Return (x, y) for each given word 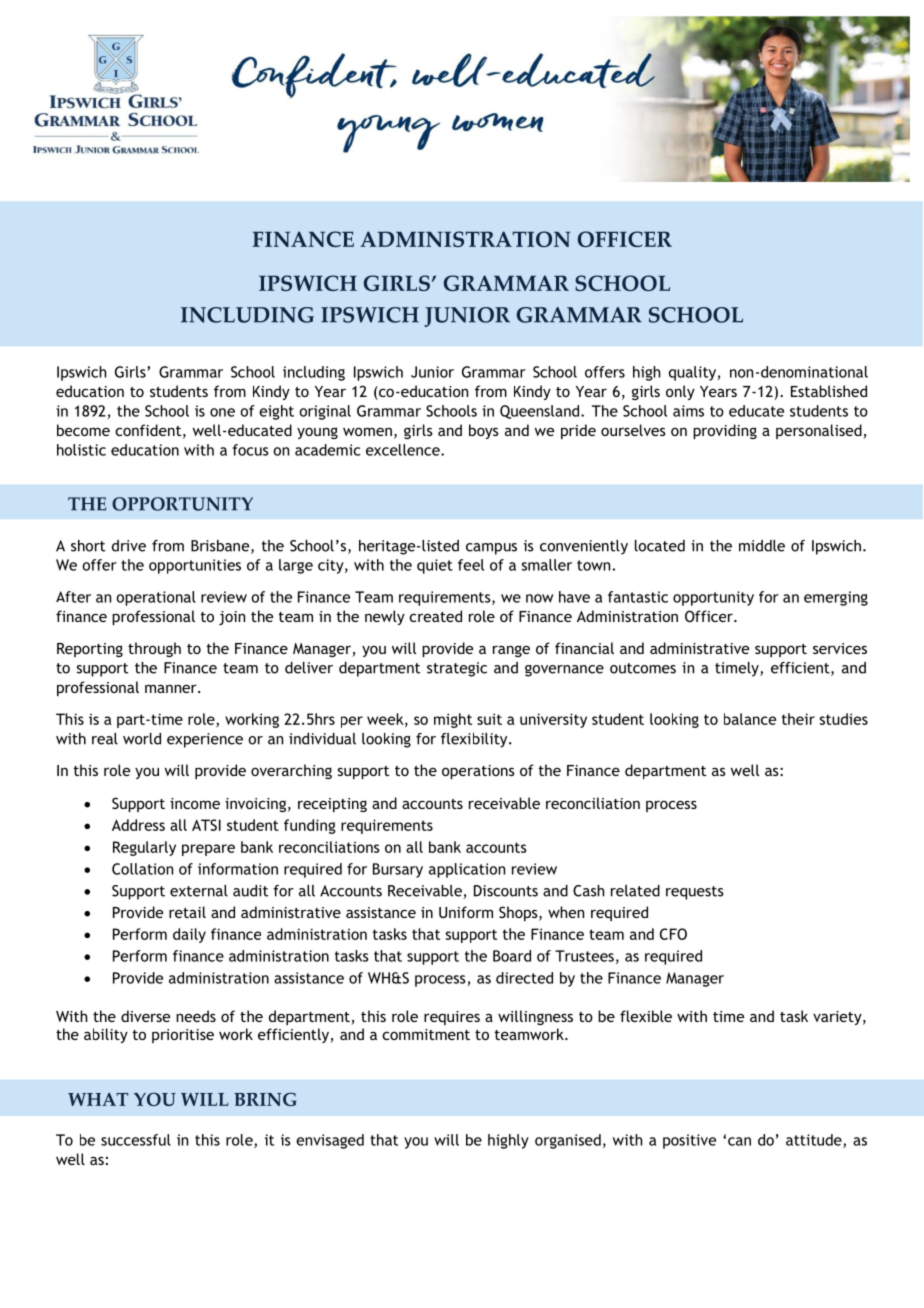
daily (189, 935)
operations (478, 772)
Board (512, 956)
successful (136, 1140)
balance (750, 719)
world (142, 739)
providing (725, 431)
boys (484, 431)
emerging (836, 598)
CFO (673, 934)
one (222, 412)
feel (471, 565)
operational (156, 598)
